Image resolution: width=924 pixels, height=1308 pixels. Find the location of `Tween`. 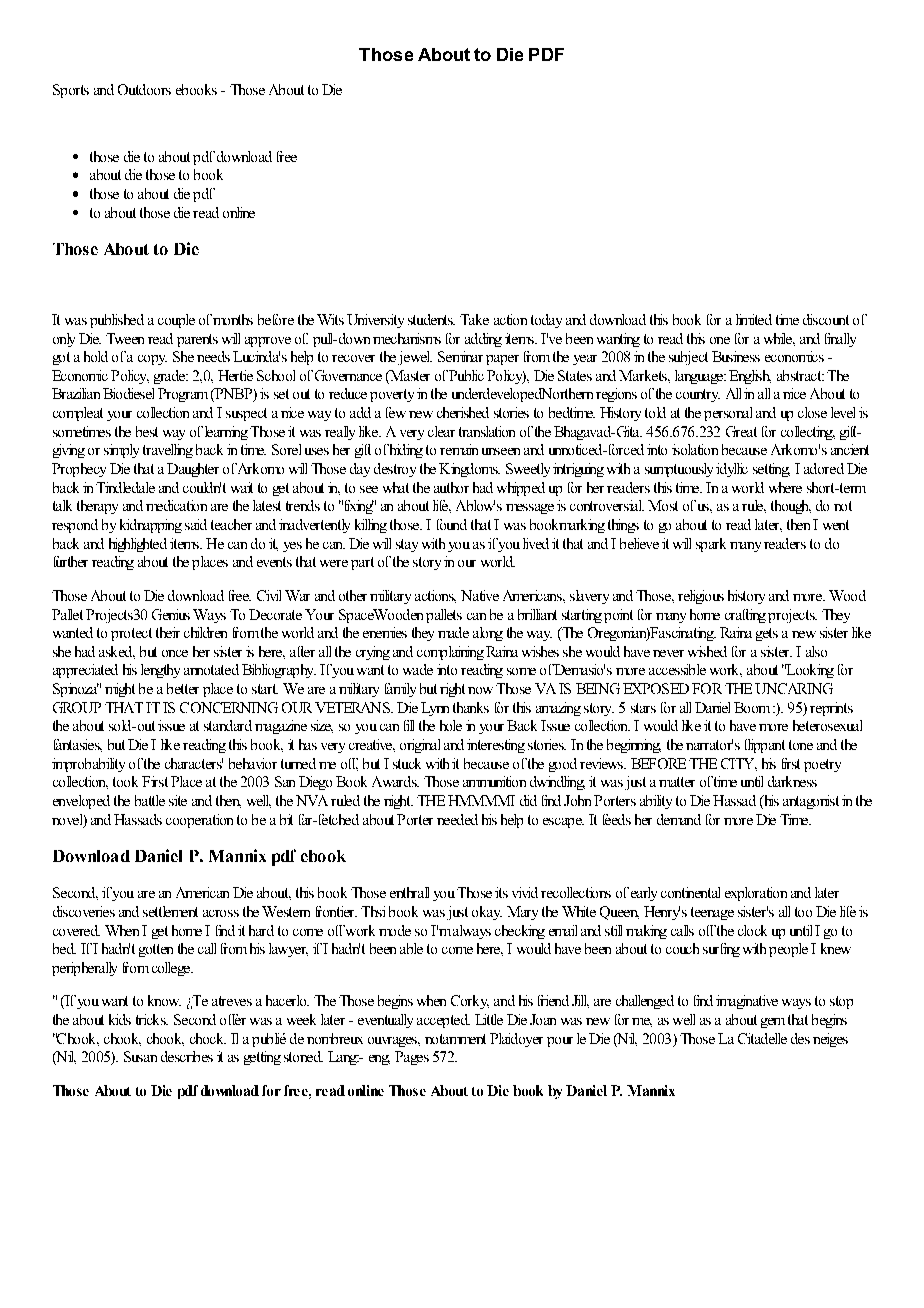

Tween is located at coordinates (125, 338).
